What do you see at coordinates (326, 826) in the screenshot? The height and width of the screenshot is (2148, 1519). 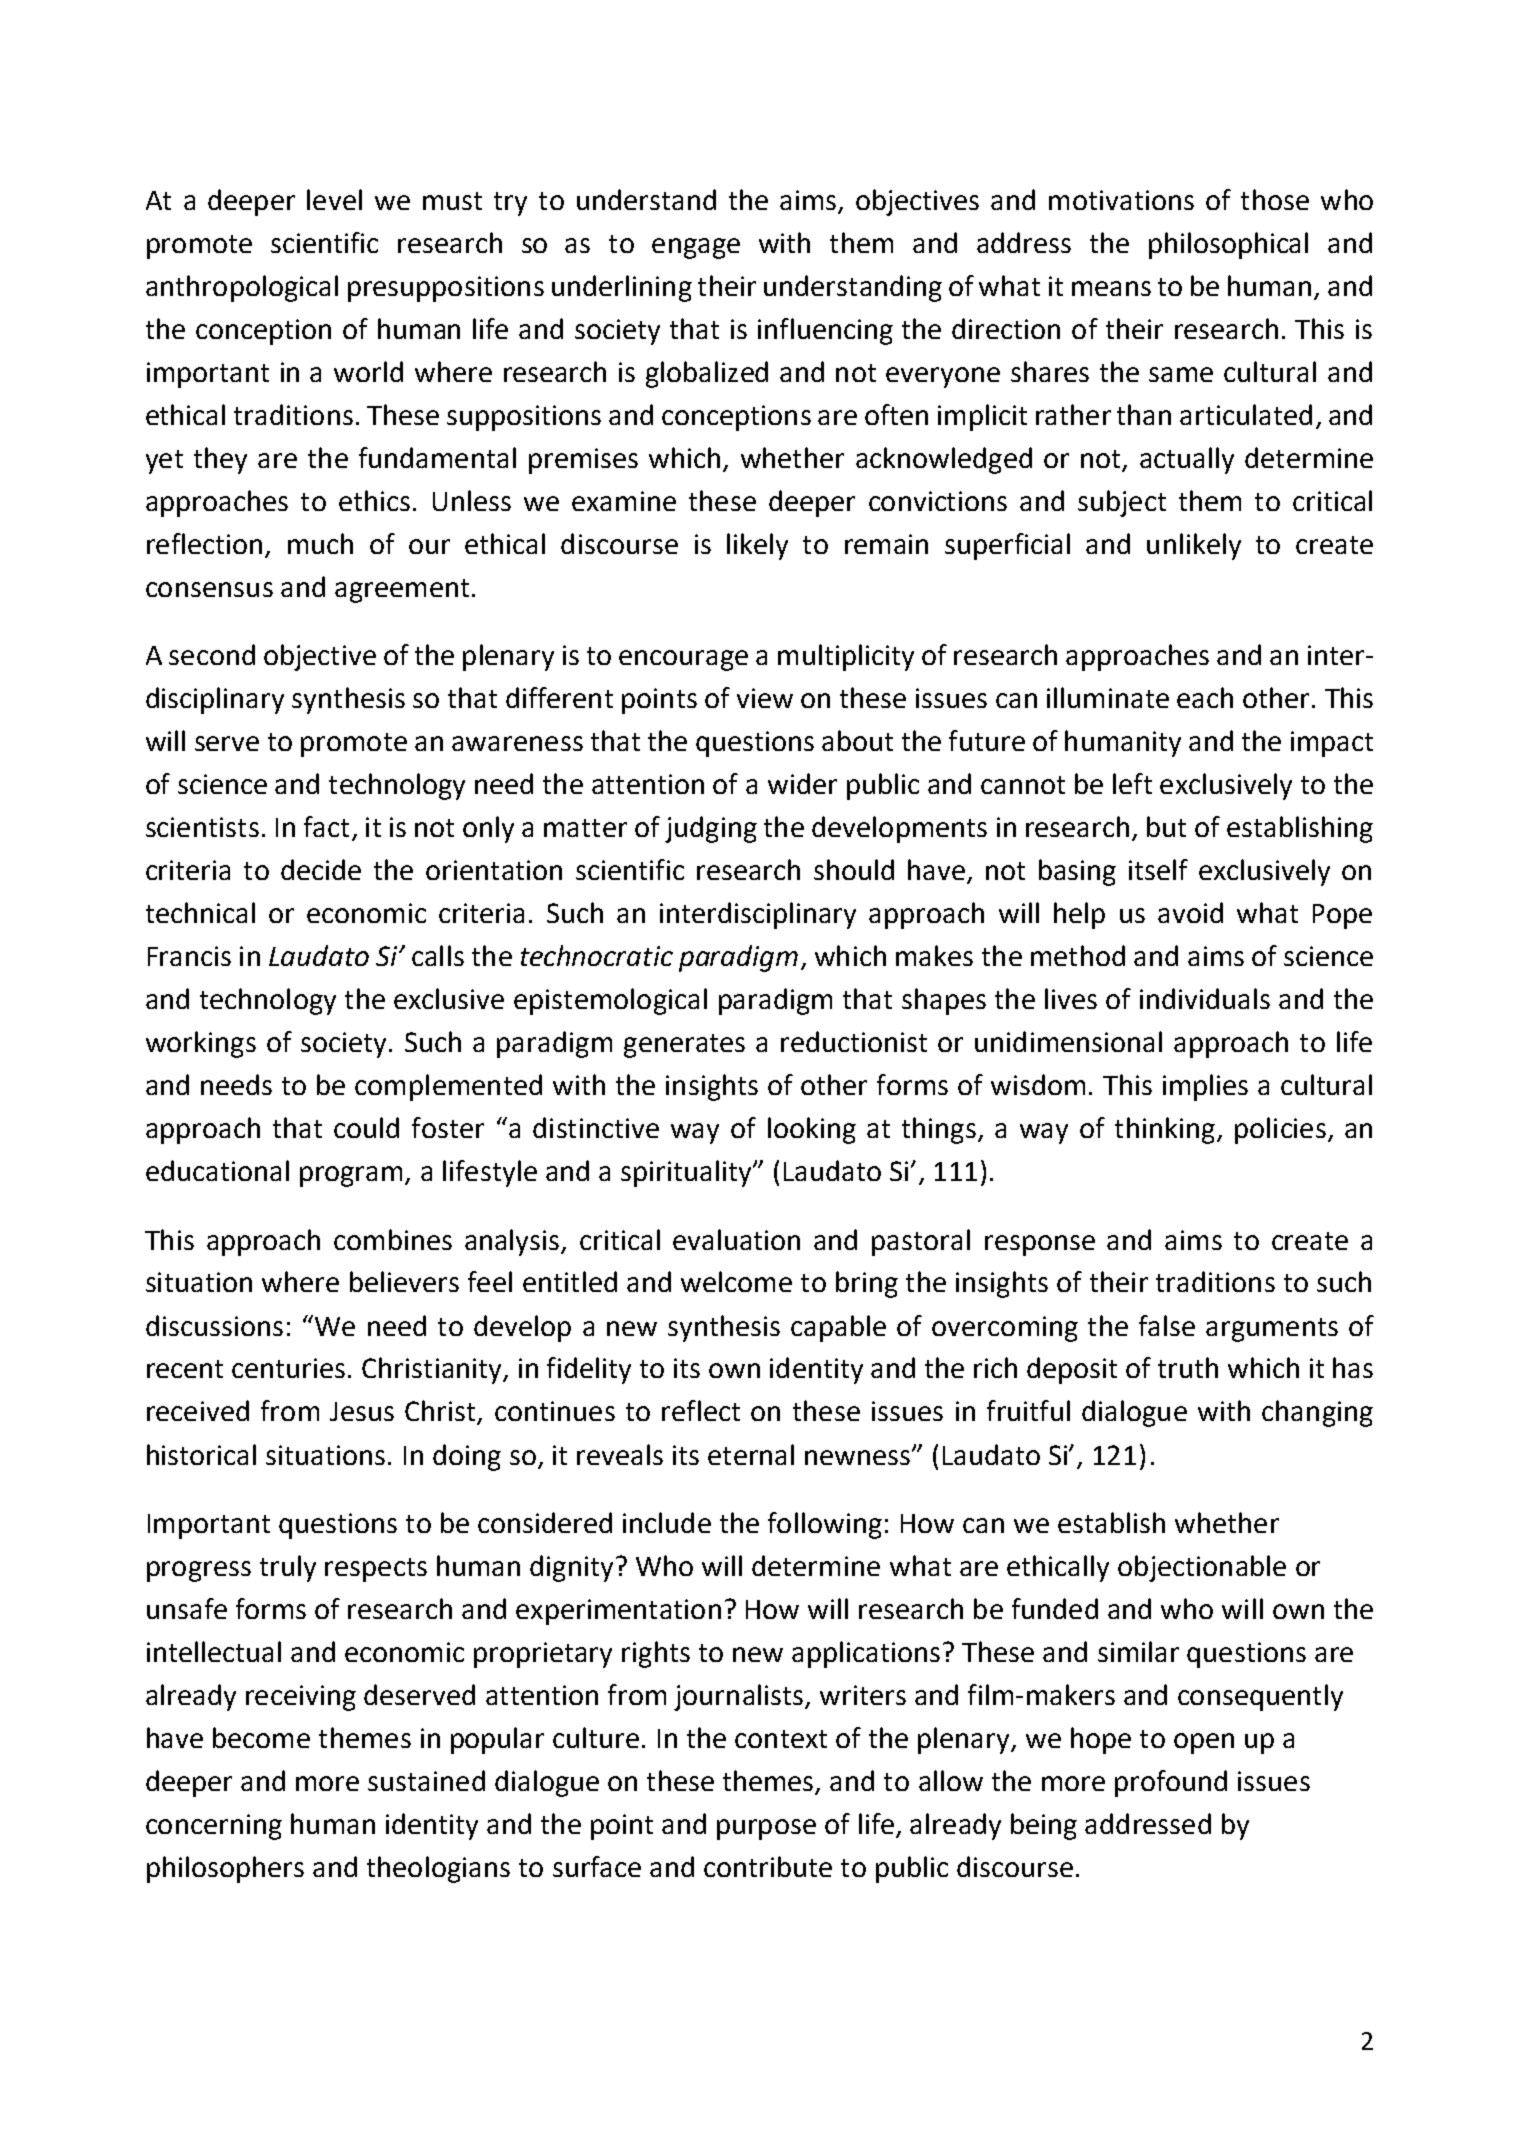 I see `fact` at bounding box center [326, 826].
